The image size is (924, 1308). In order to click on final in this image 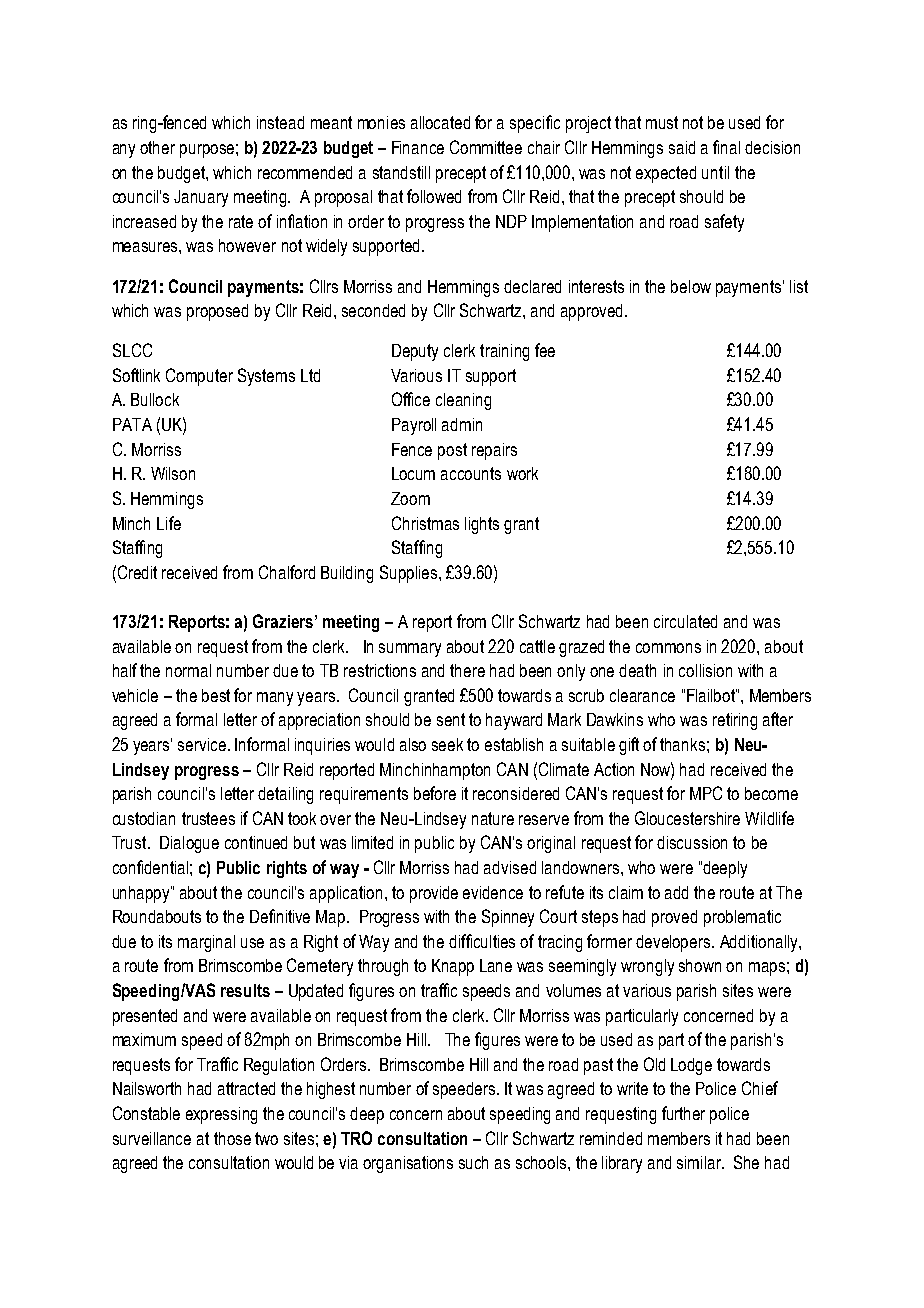, I will do `click(726, 147)`.
